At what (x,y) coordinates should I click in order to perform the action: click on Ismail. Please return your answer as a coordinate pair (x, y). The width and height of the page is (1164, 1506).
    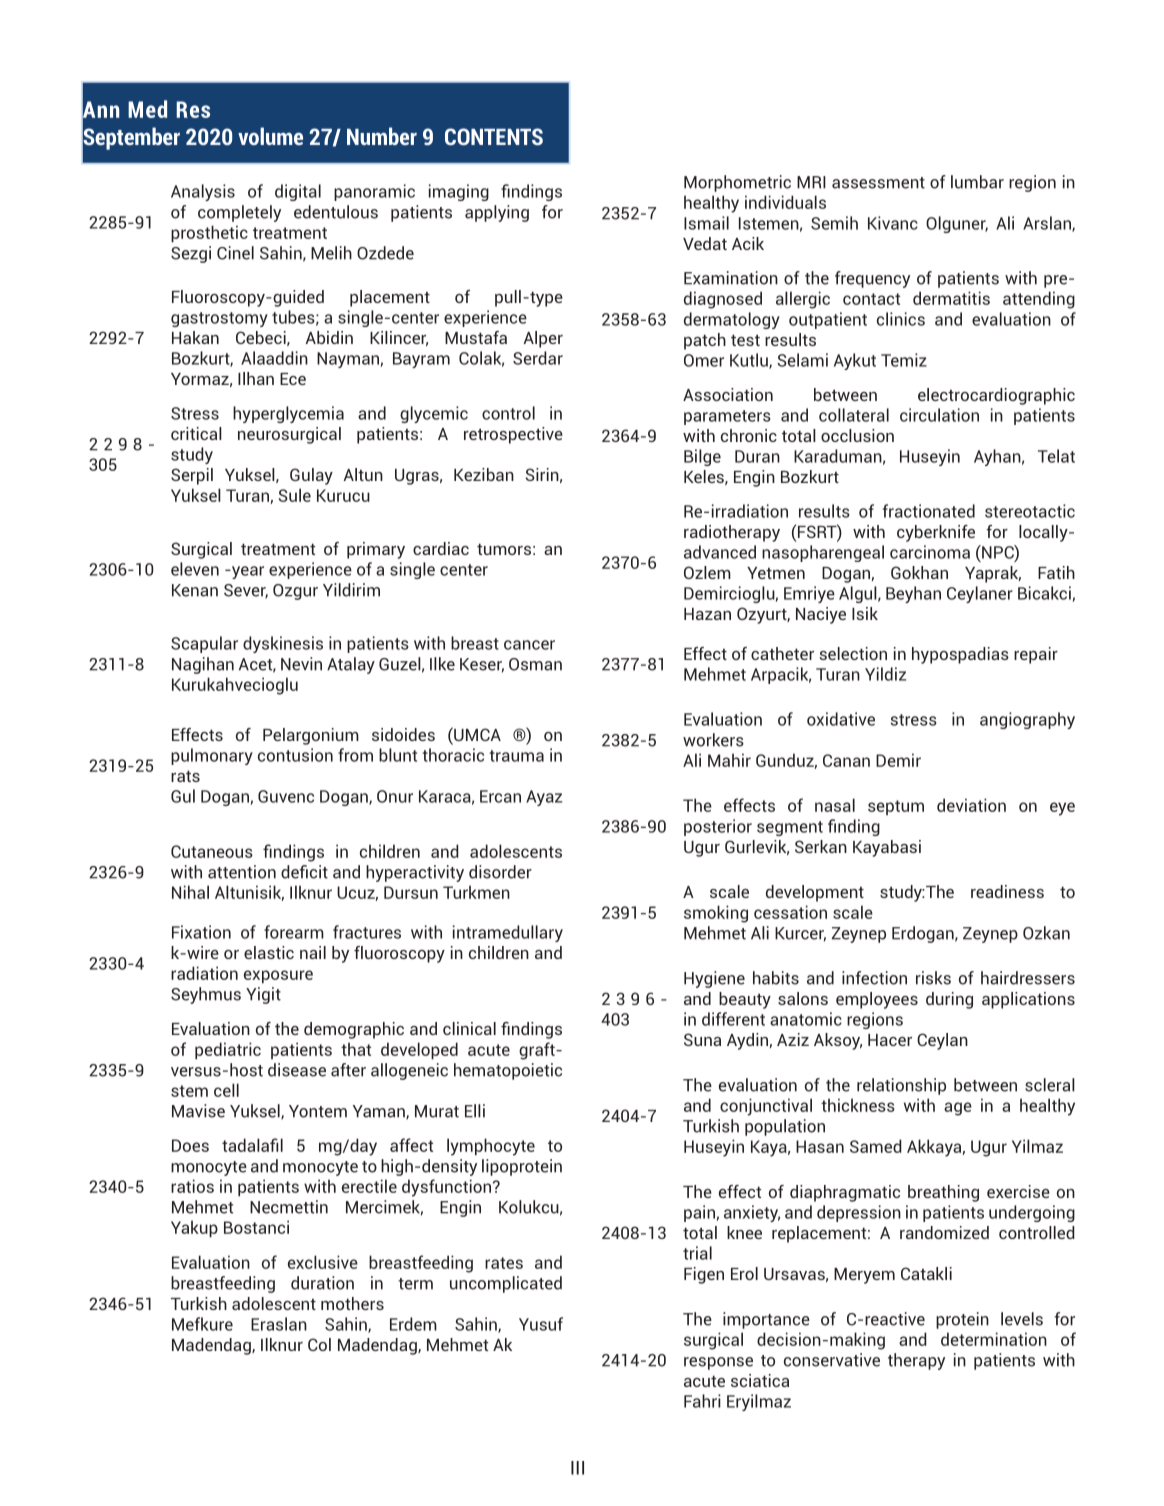
    Looking at the image, I should click on (706, 223).
